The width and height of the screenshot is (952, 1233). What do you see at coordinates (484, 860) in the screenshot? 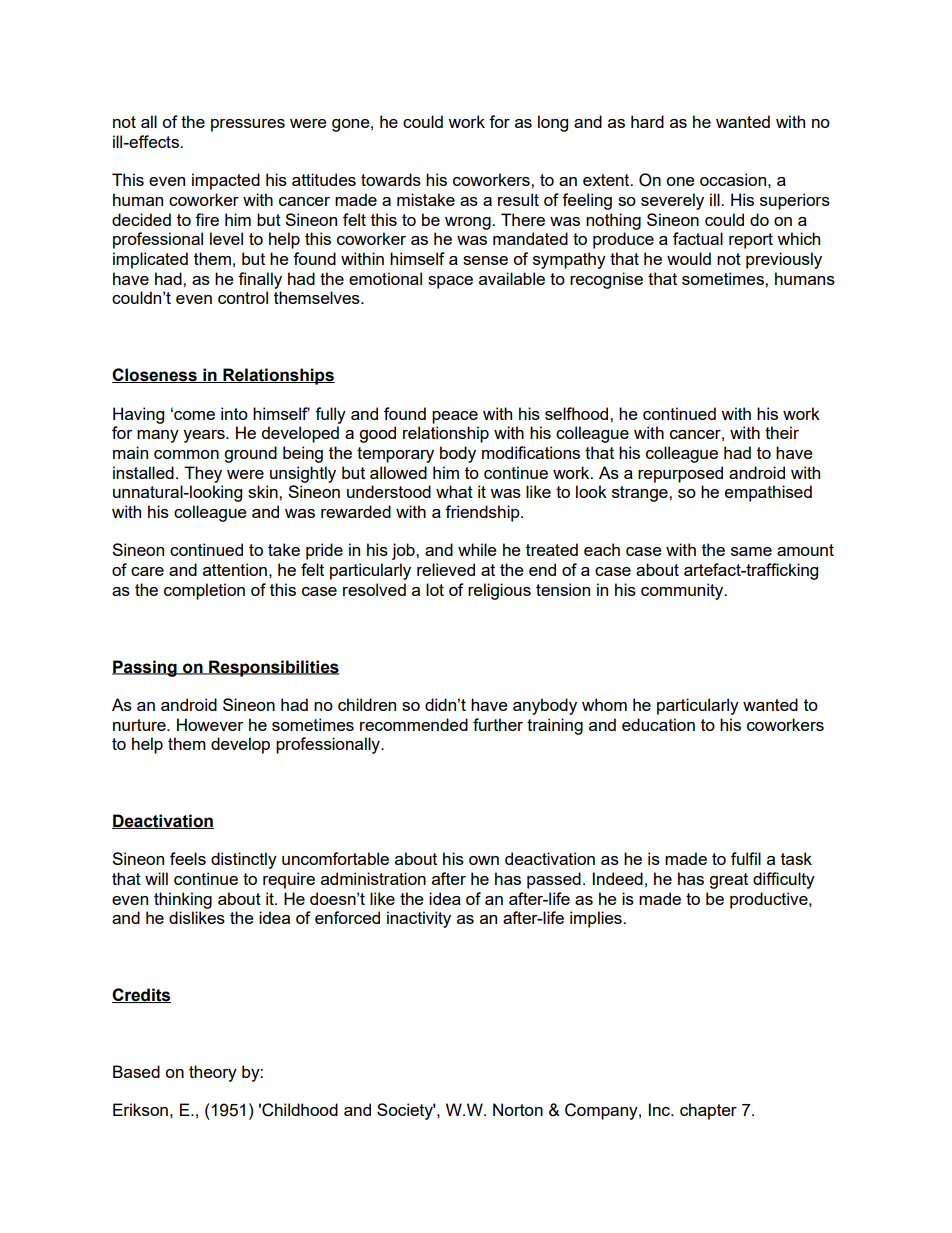
I see `own` at bounding box center [484, 860].
